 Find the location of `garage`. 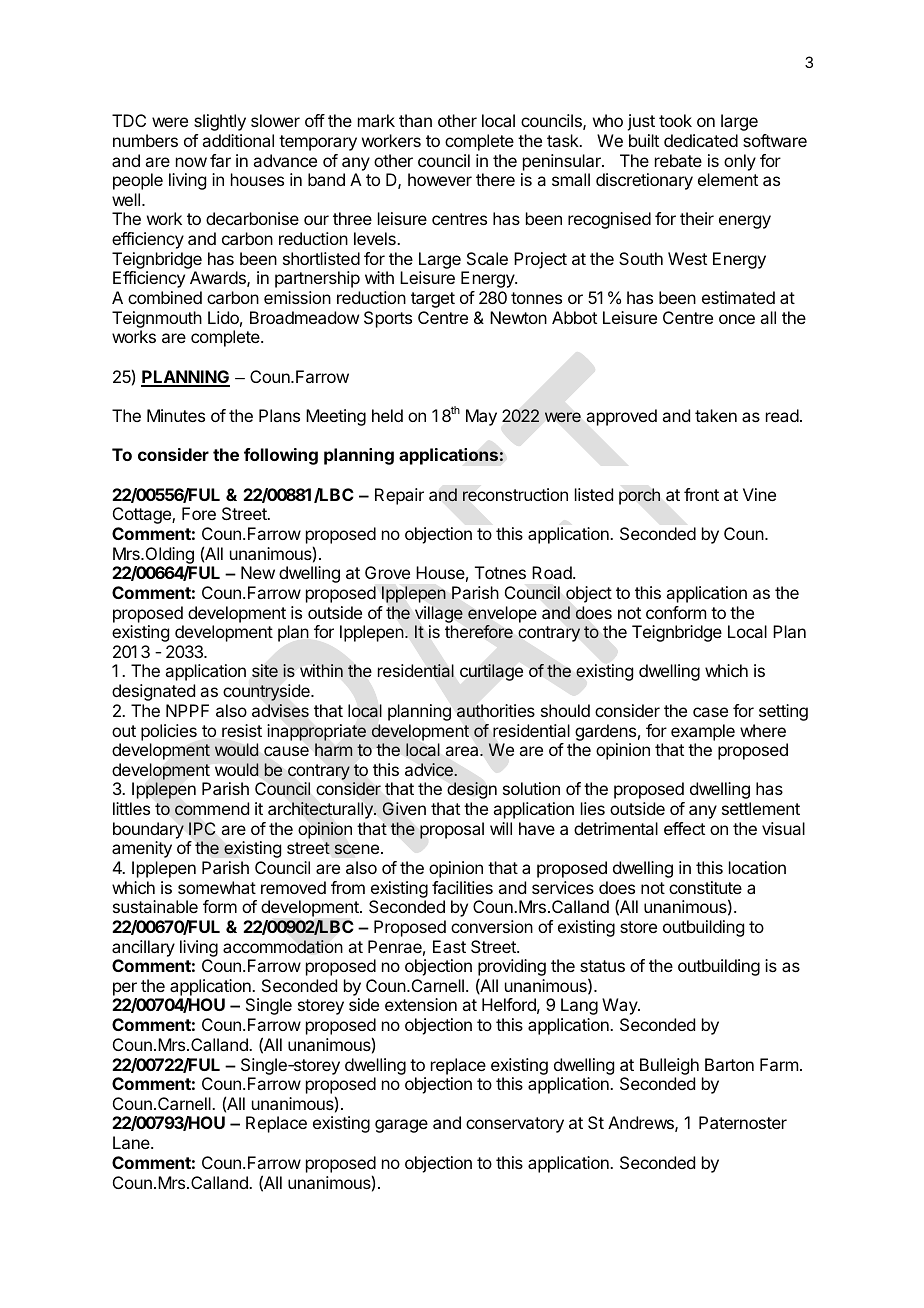

garage is located at coordinates (401, 1126).
